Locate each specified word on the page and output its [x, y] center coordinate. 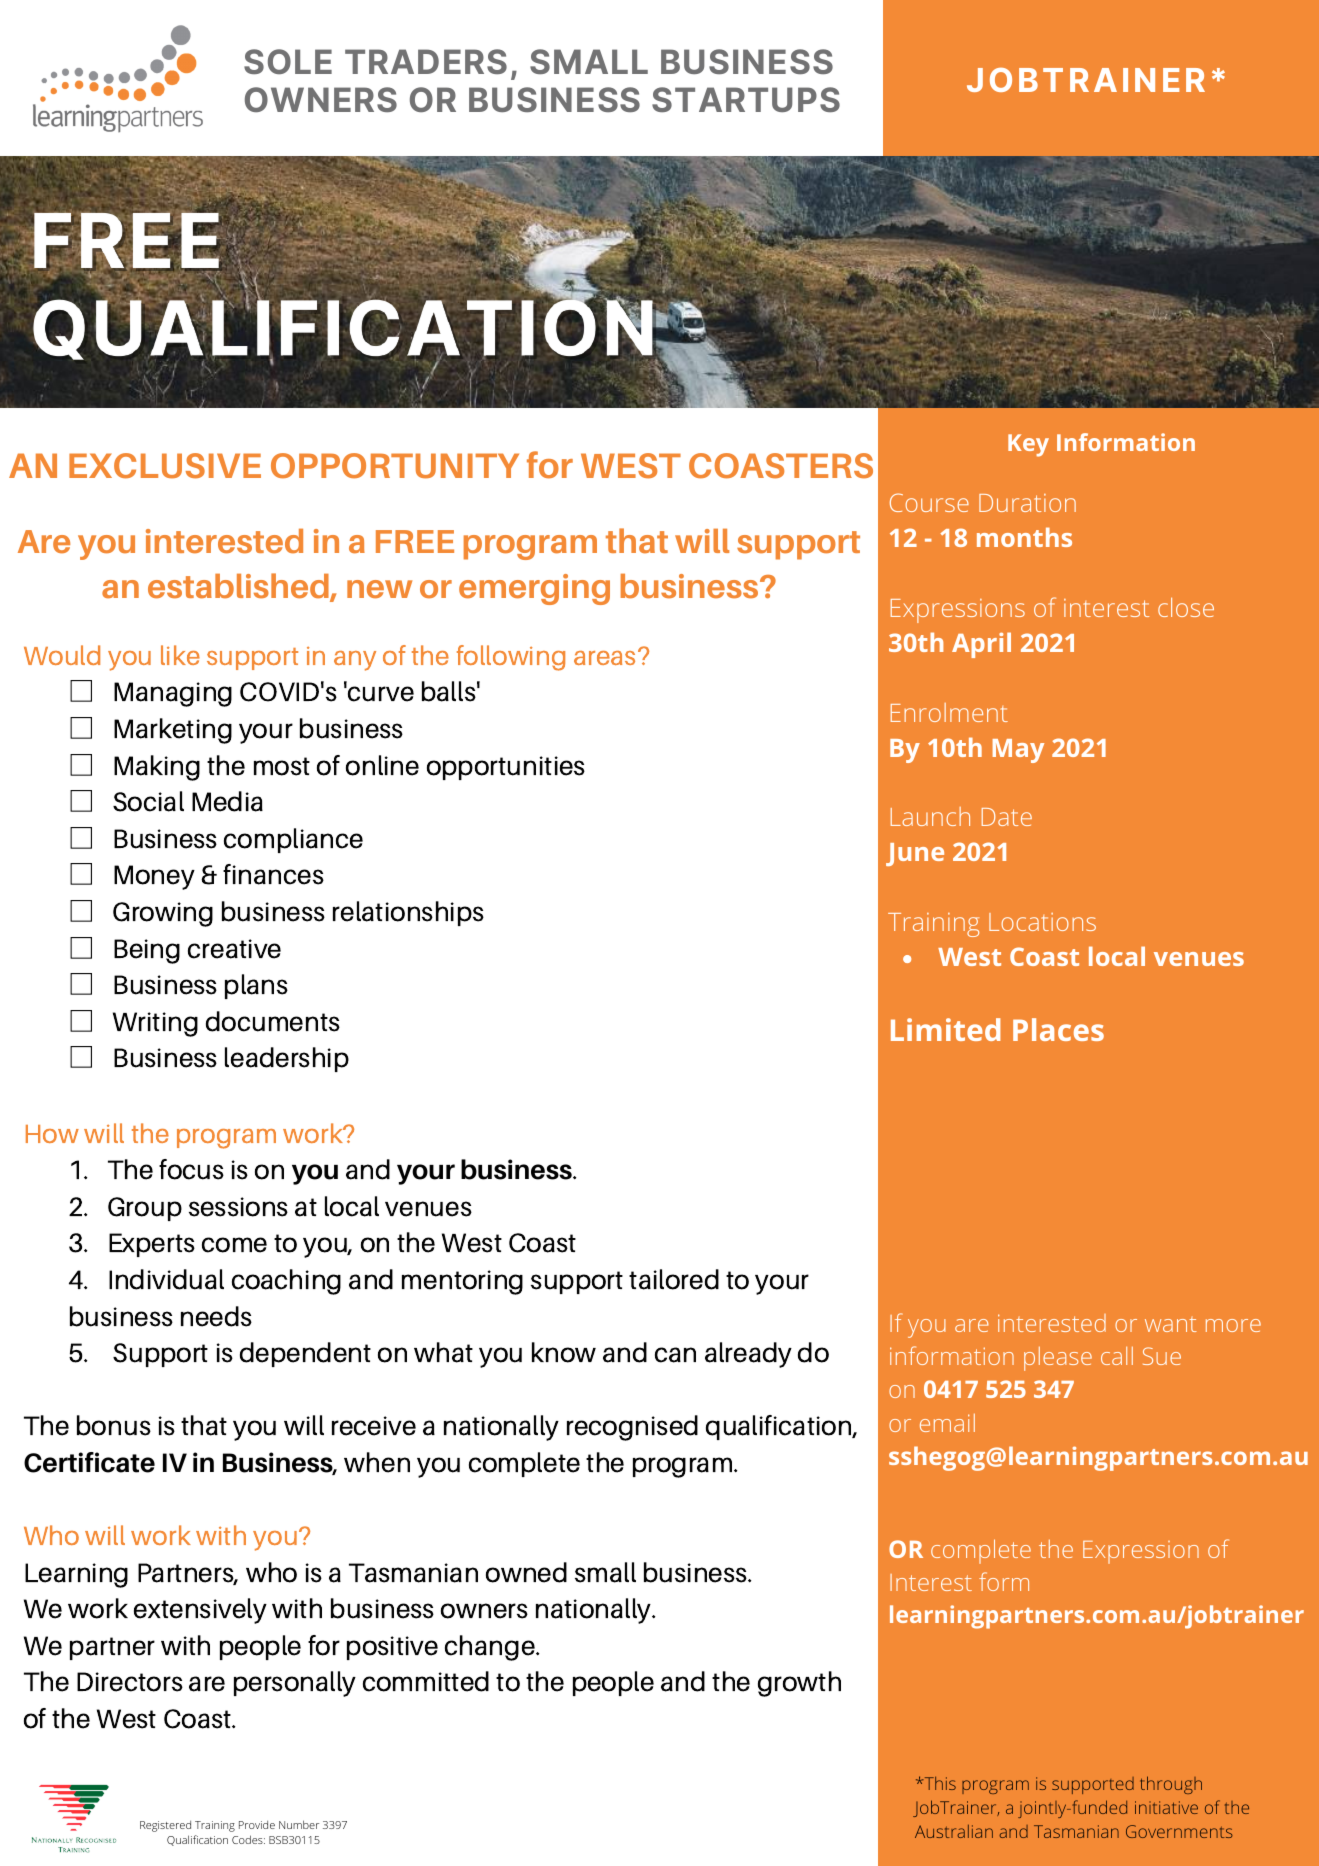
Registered [165, 1826]
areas [606, 657]
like [180, 655]
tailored [674, 1279]
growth [799, 1684]
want [1171, 1324]
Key [1028, 445]
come [234, 1245]
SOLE [288, 61]
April [981, 645]
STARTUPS [746, 99]
